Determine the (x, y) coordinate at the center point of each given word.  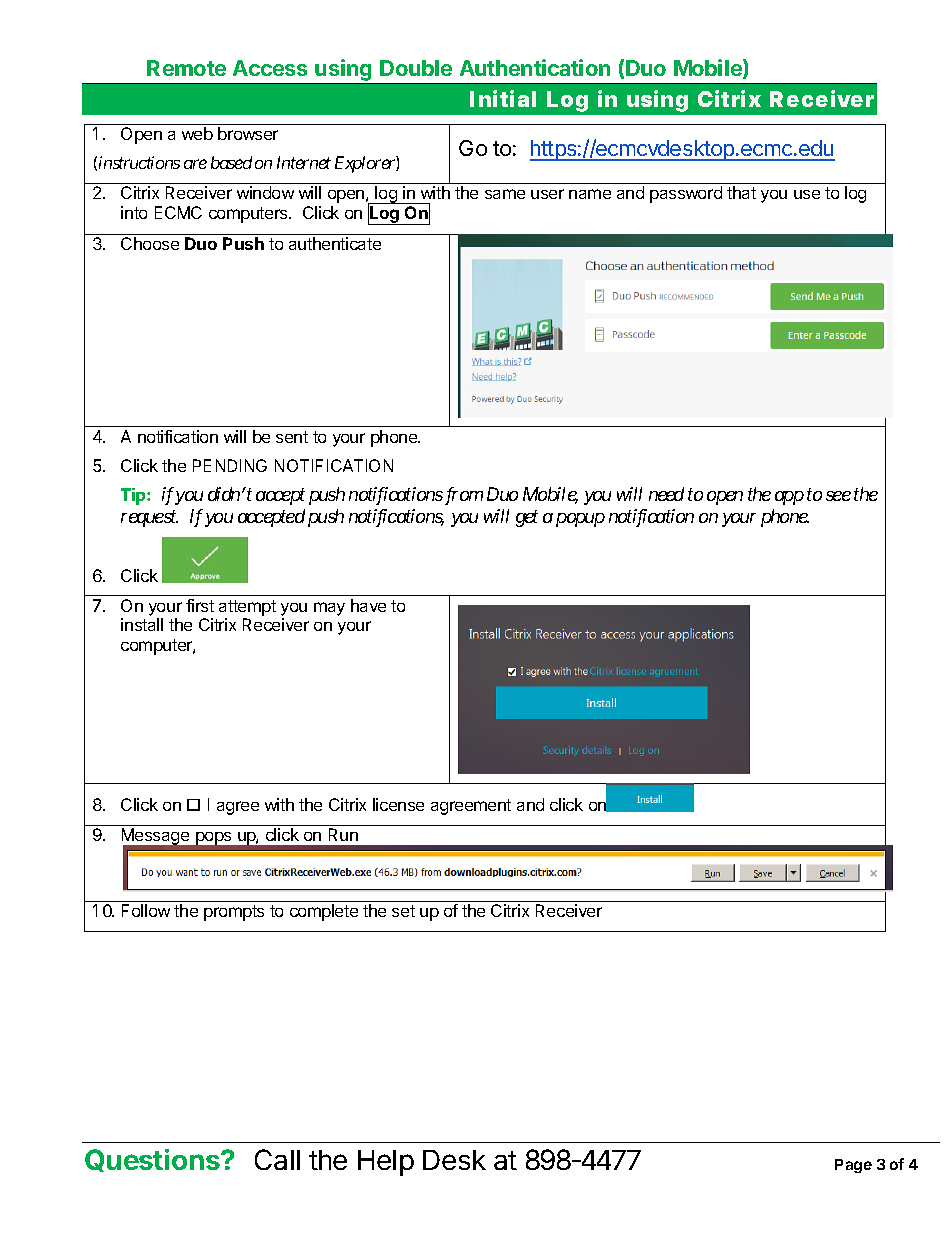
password (686, 194)
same (505, 194)
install (142, 624)
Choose (150, 243)
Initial (503, 98)
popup (580, 520)
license (398, 804)
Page (853, 1166)
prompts (234, 913)
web (197, 133)
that (741, 192)
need (666, 494)
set (403, 911)
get (527, 519)
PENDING (230, 465)
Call (277, 1159)
